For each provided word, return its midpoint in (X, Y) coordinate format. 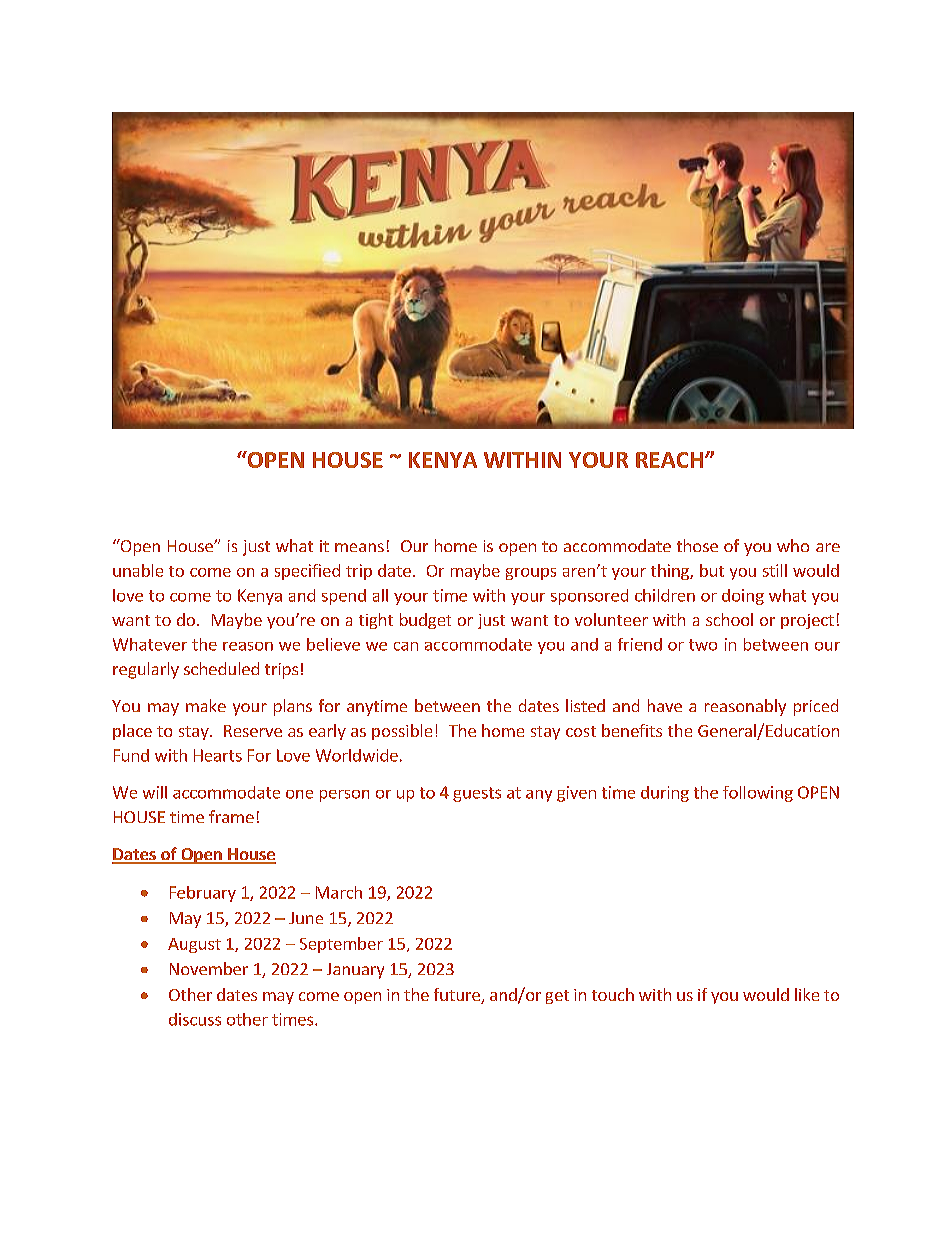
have (665, 705)
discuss (195, 1019)
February (203, 894)
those (697, 545)
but (712, 570)
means (359, 547)
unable (138, 570)
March (339, 892)
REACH (669, 460)
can (406, 646)
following (758, 794)
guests (477, 794)
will (155, 792)
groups (531, 574)
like (807, 994)
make (206, 705)
